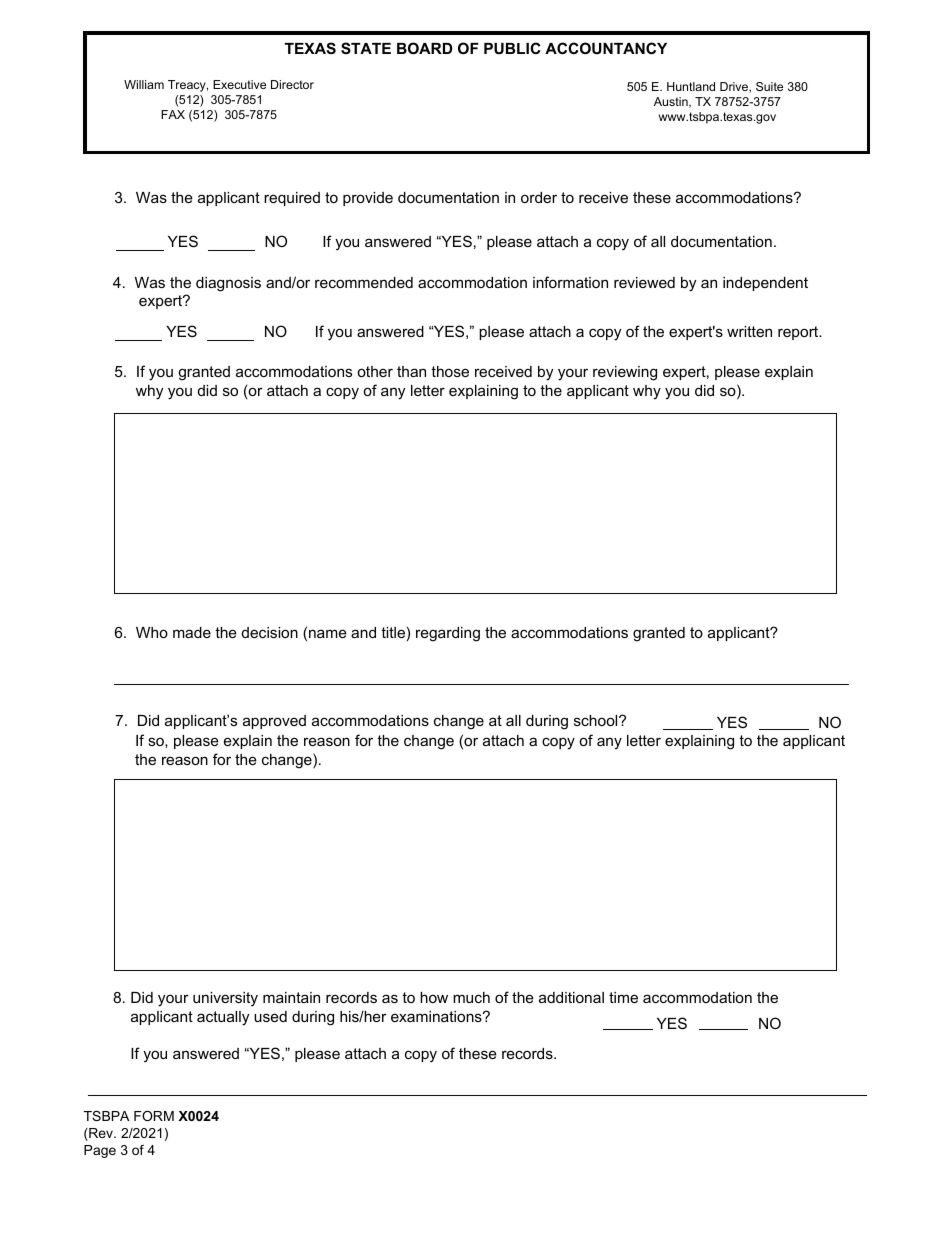  Describe the element at coordinates (425, 48) in the image. I see `BOARD` at that location.
